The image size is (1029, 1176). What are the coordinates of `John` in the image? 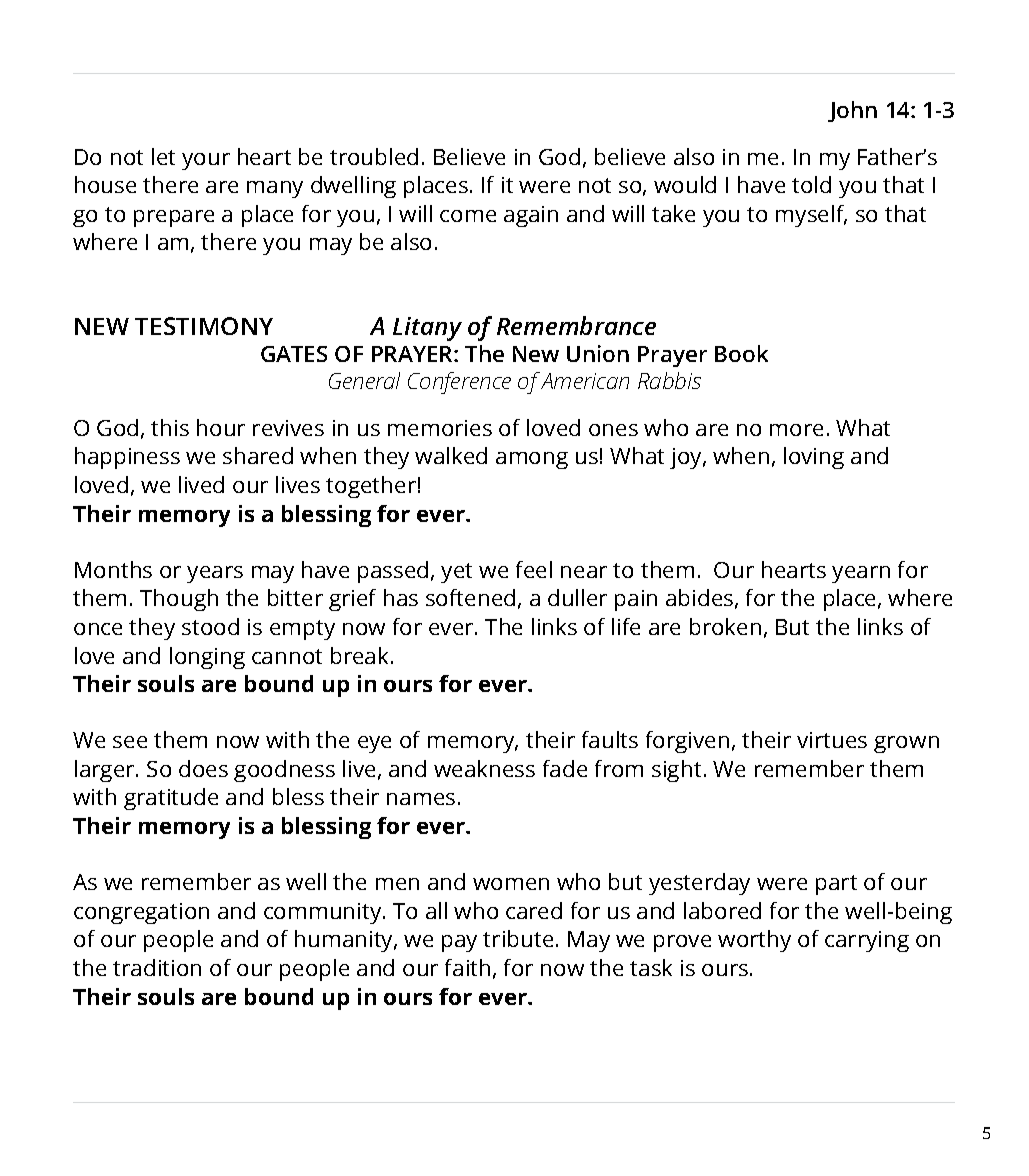 It's located at (852, 111).
